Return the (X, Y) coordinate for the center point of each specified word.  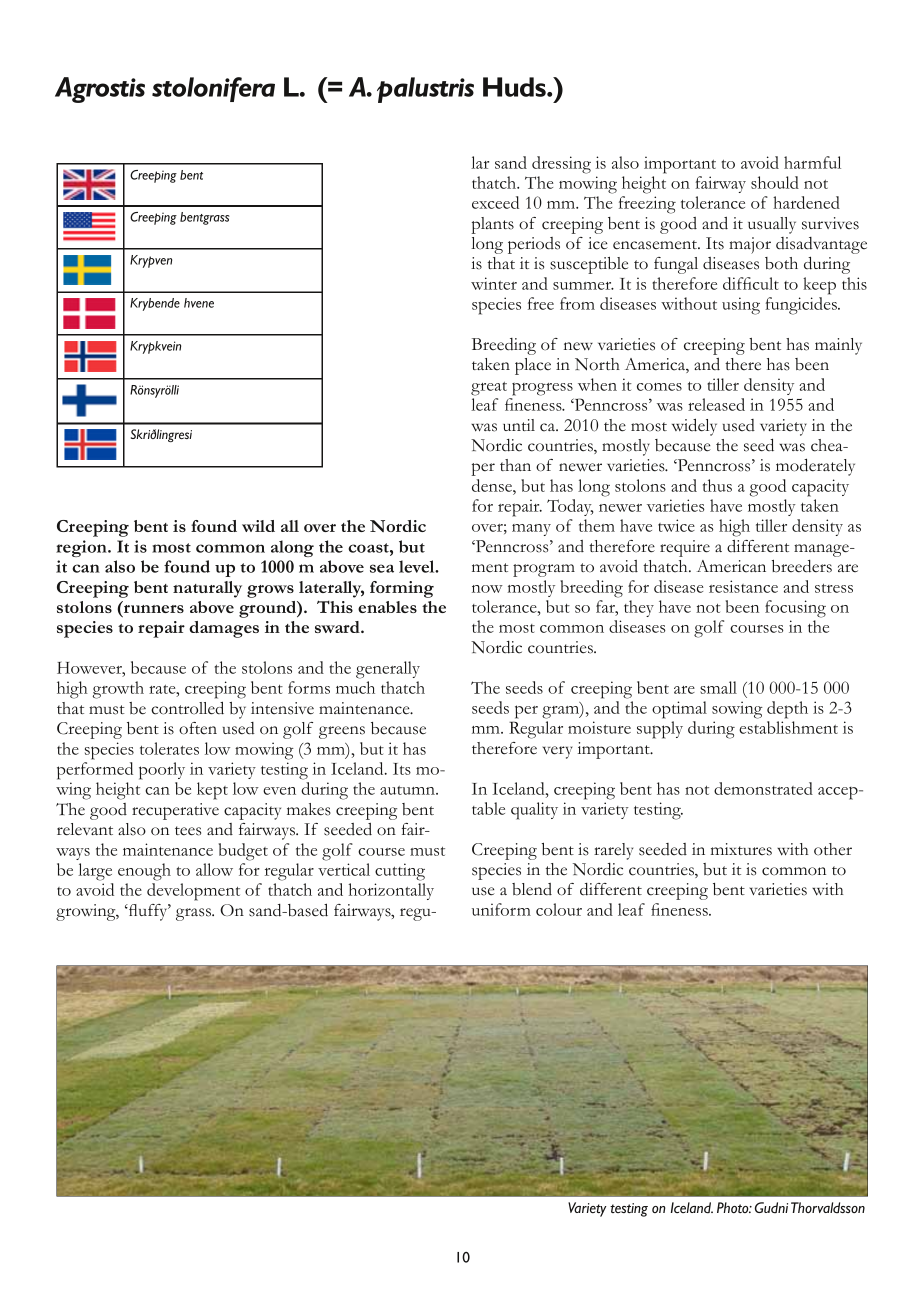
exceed (495, 202)
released (716, 404)
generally (388, 670)
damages (224, 629)
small (718, 687)
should (775, 182)
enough (144, 872)
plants (492, 225)
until (519, 425)
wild (258, 526)
